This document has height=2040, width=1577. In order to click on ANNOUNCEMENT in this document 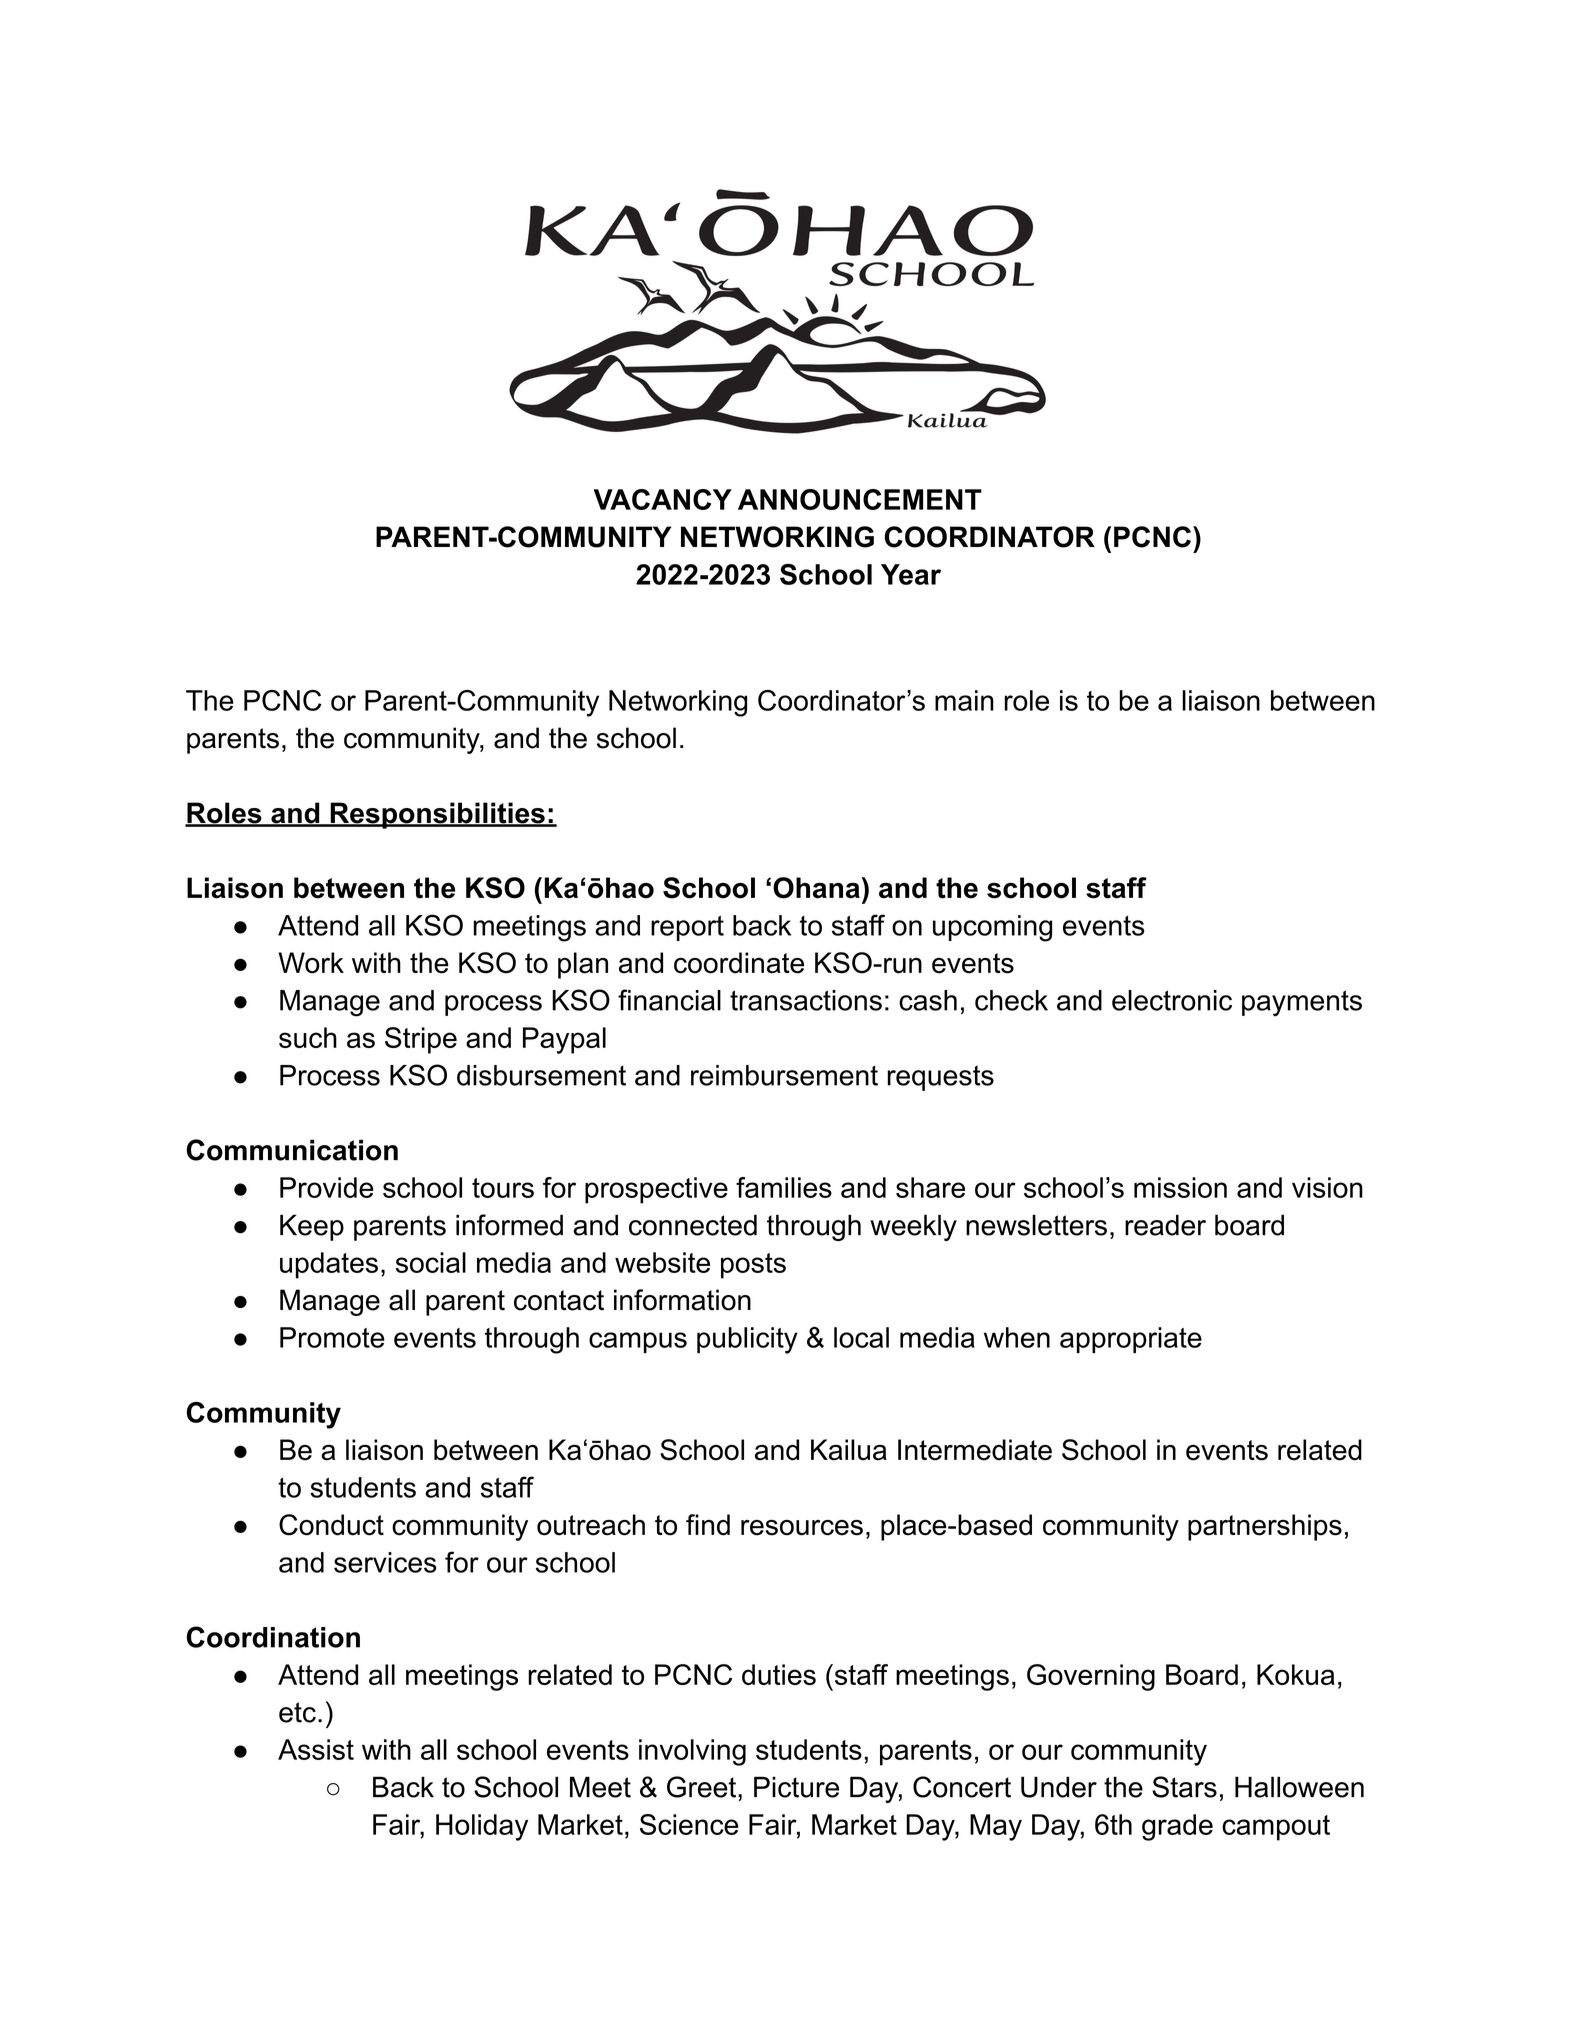, I will do `click(860, 499)`.
